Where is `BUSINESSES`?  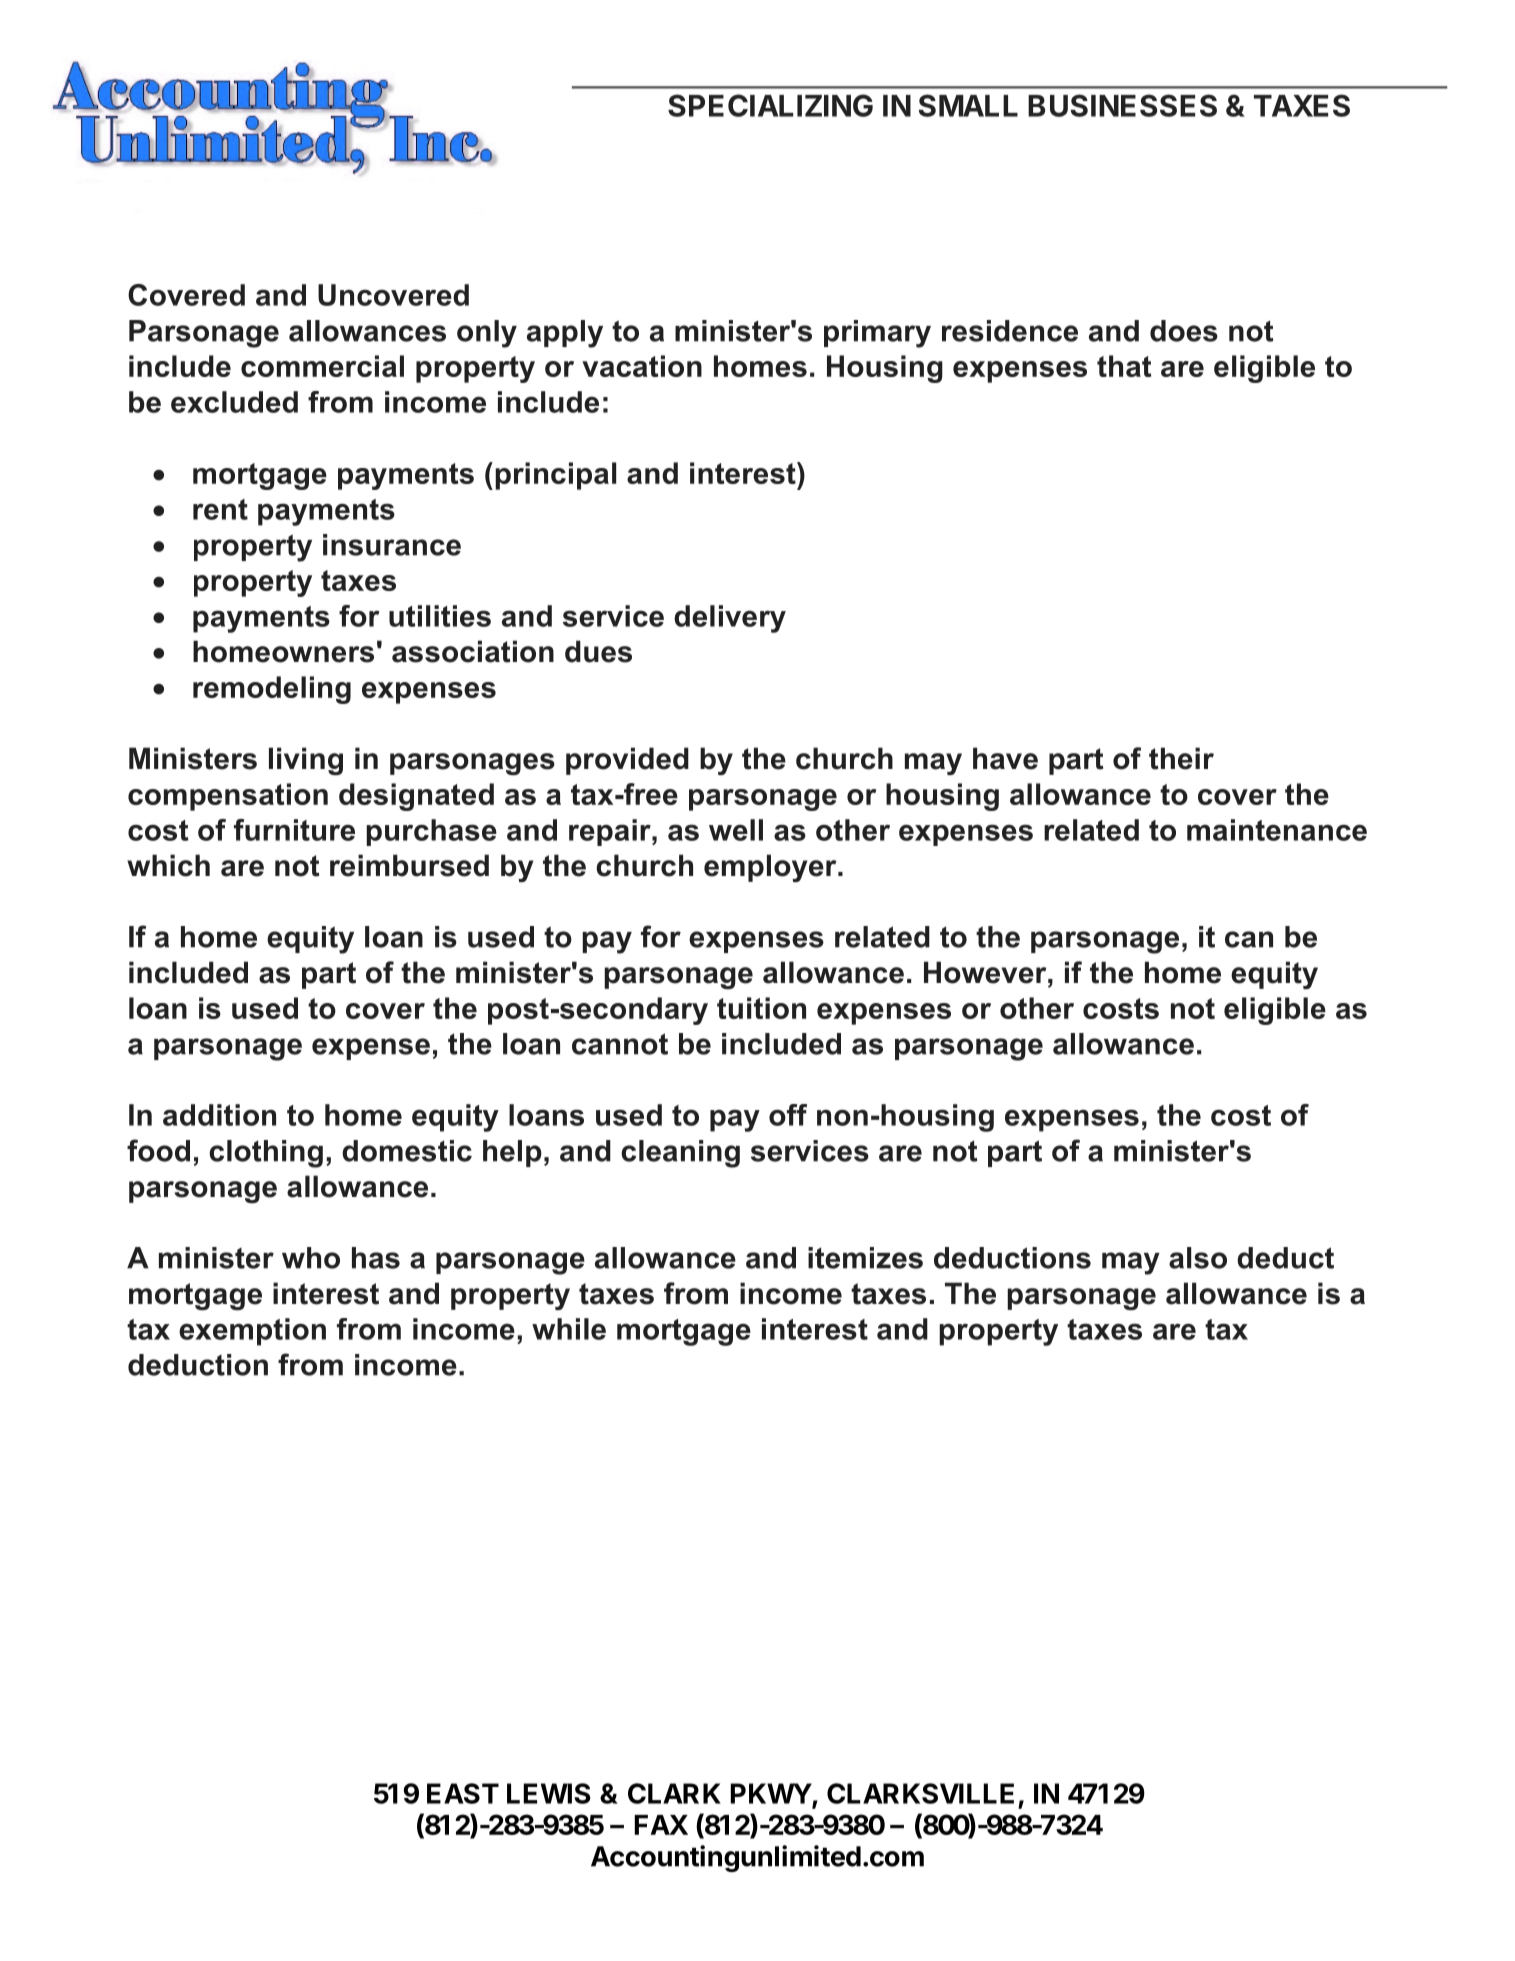
BUSINESSES is located at coordinates (1122, 105).
